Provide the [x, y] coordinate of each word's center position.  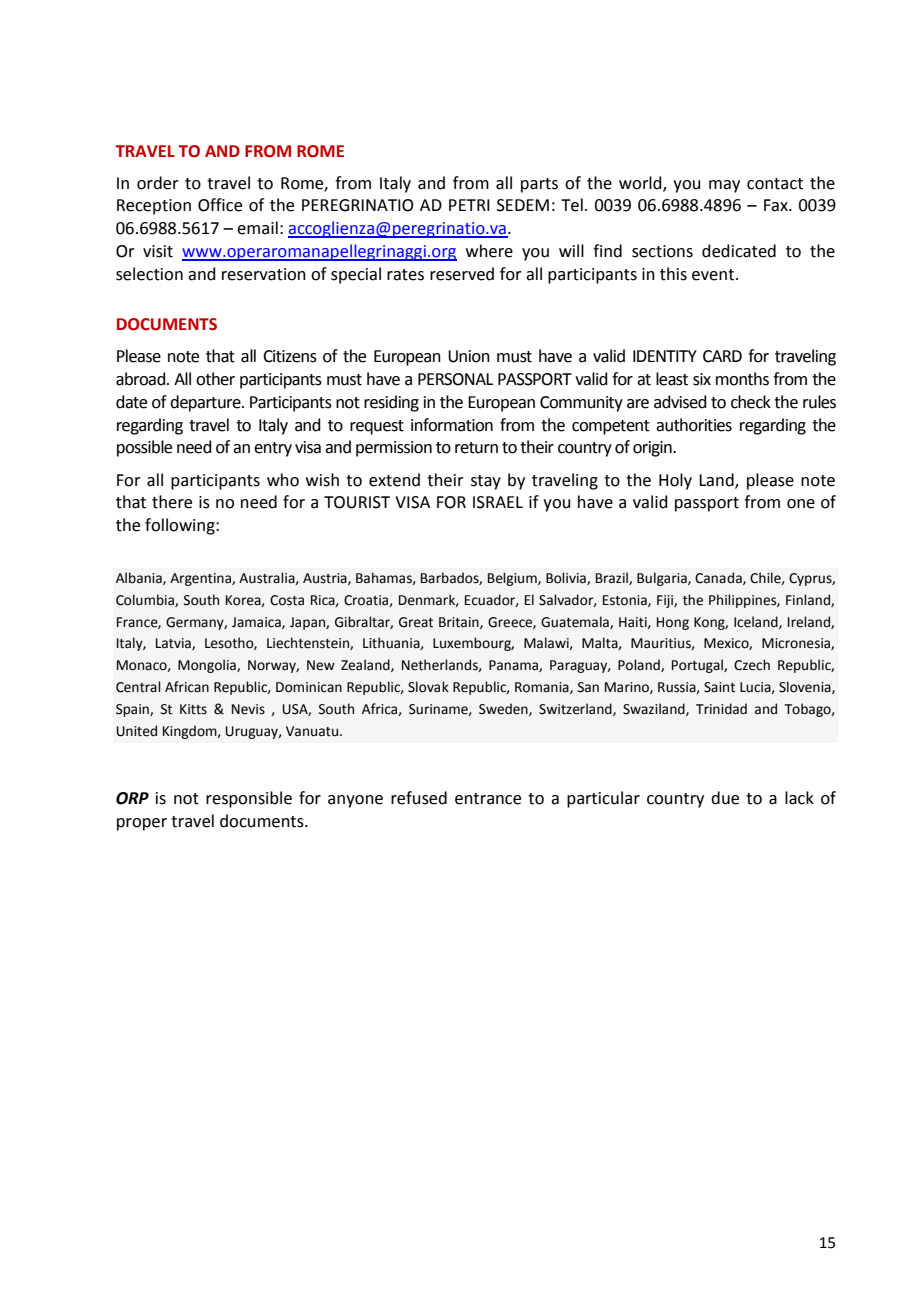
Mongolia [208, 666]
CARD [722, 356]
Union [469, 356]
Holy [675, 481]
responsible [249, 799]
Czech [752, 665]
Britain [460, 623]
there [172, 502]
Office [220, 205]
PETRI [469, 205]
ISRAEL [498, 502]
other [215, 379]
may [724, 186]
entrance [488, 799]
